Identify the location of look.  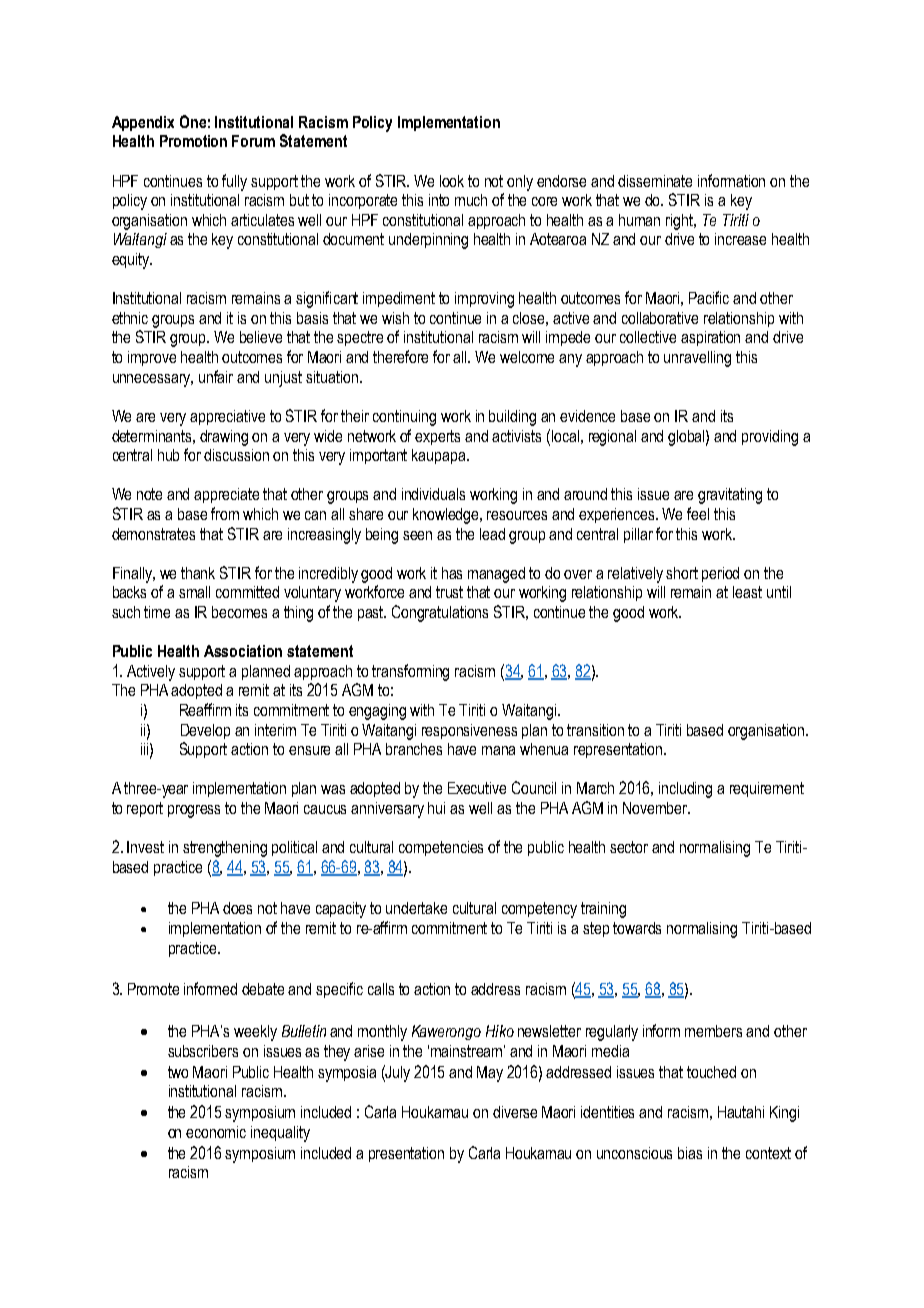
(452, 181).
